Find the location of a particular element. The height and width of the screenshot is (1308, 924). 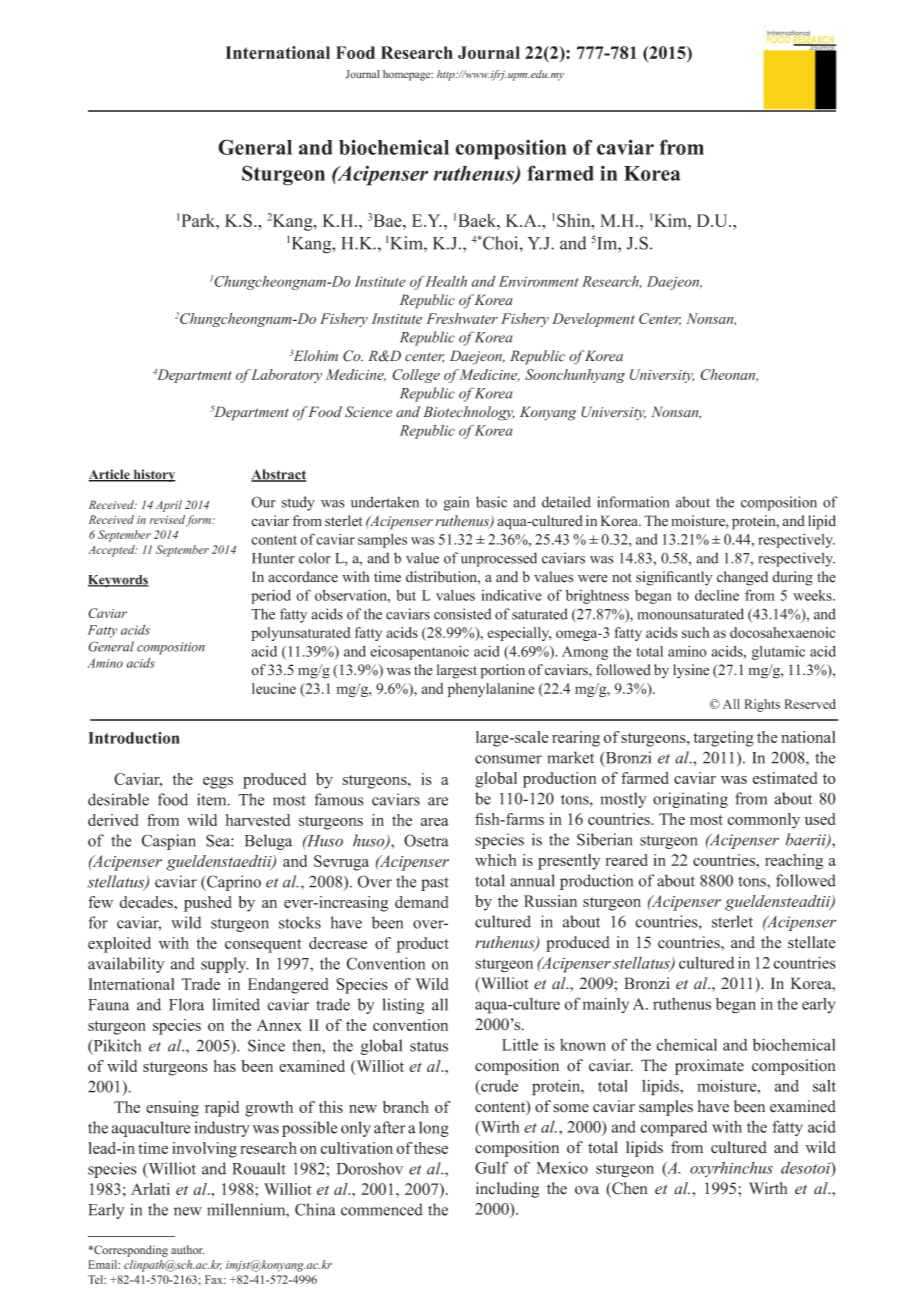

consumer is located at coordinates (508, 759).
